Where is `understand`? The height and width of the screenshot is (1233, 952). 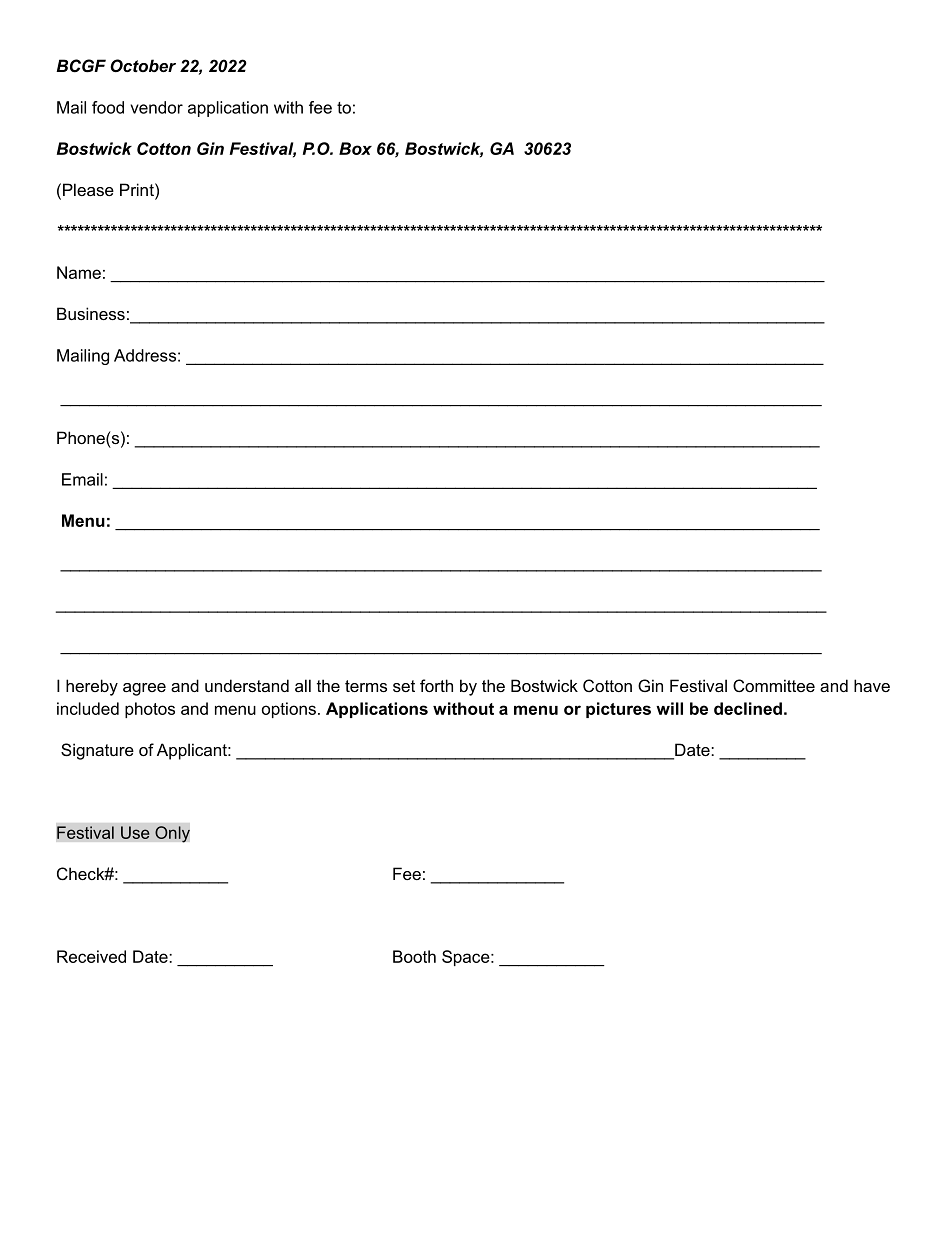 understand is located at coordinates (247, 685).
